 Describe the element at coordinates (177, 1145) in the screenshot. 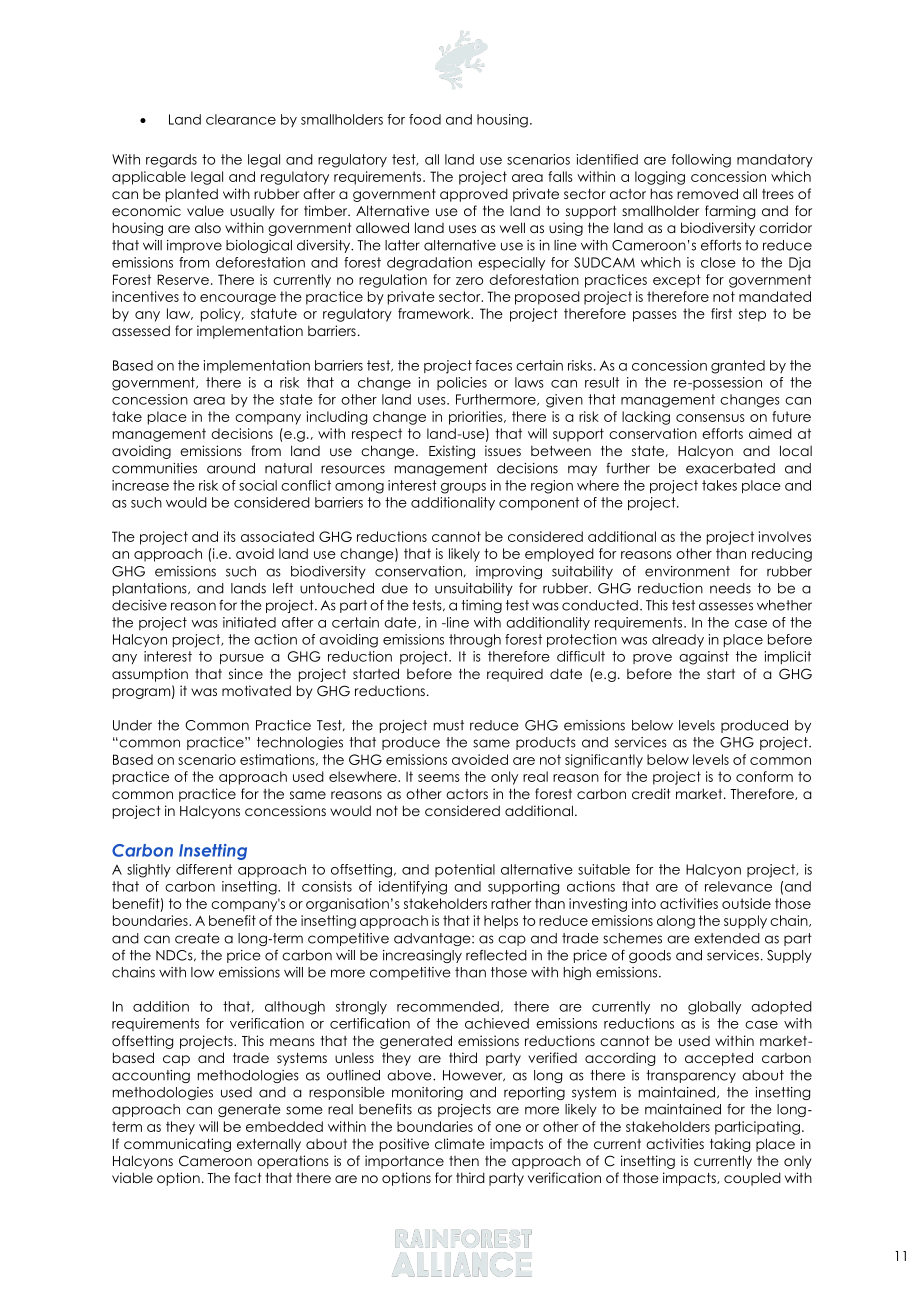

I see `communicating` at that location.
